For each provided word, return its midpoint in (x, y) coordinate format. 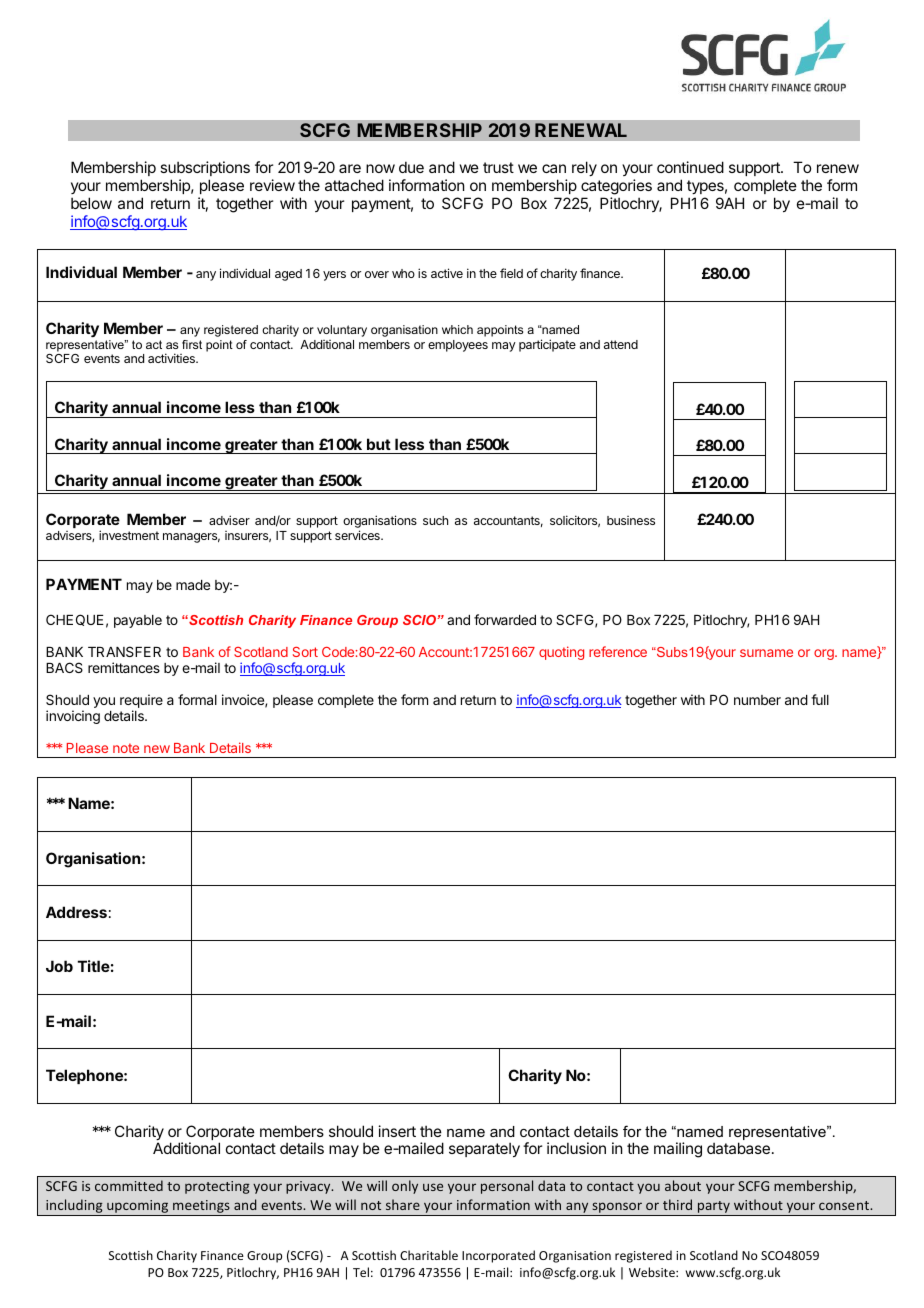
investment (129, 535)
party (714, 1208)
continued (690, 167)
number (757, 700)
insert (397, 1131)
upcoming (138, 1208)
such (435, 520)
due (411, 167)
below (91, 203)
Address (76, 912)
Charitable (429, 1255)
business (631, 520)
